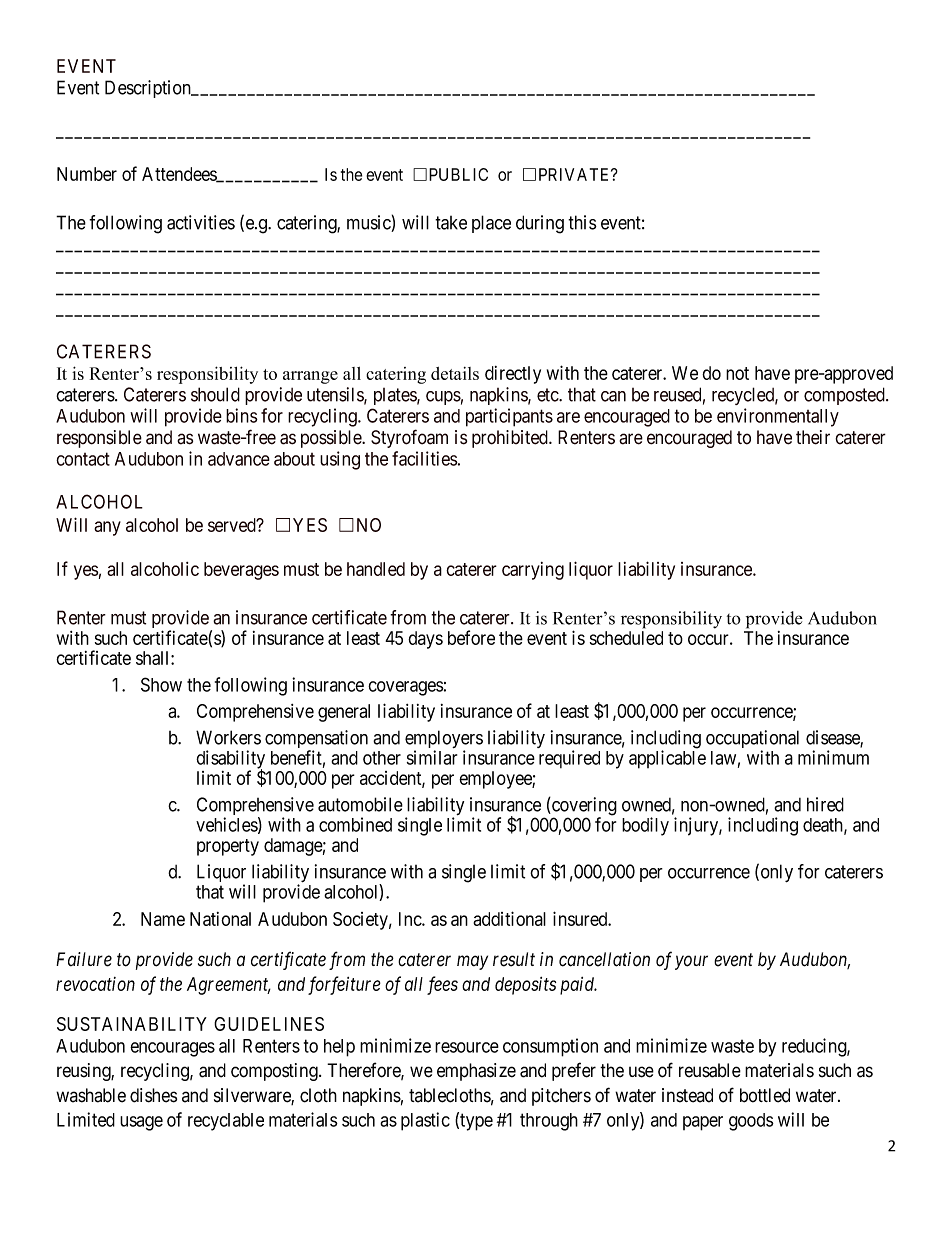 The image size is (952, 1233). Describe the element at coordinates (582, 222) in the screenshot. I see `this` at that location.
